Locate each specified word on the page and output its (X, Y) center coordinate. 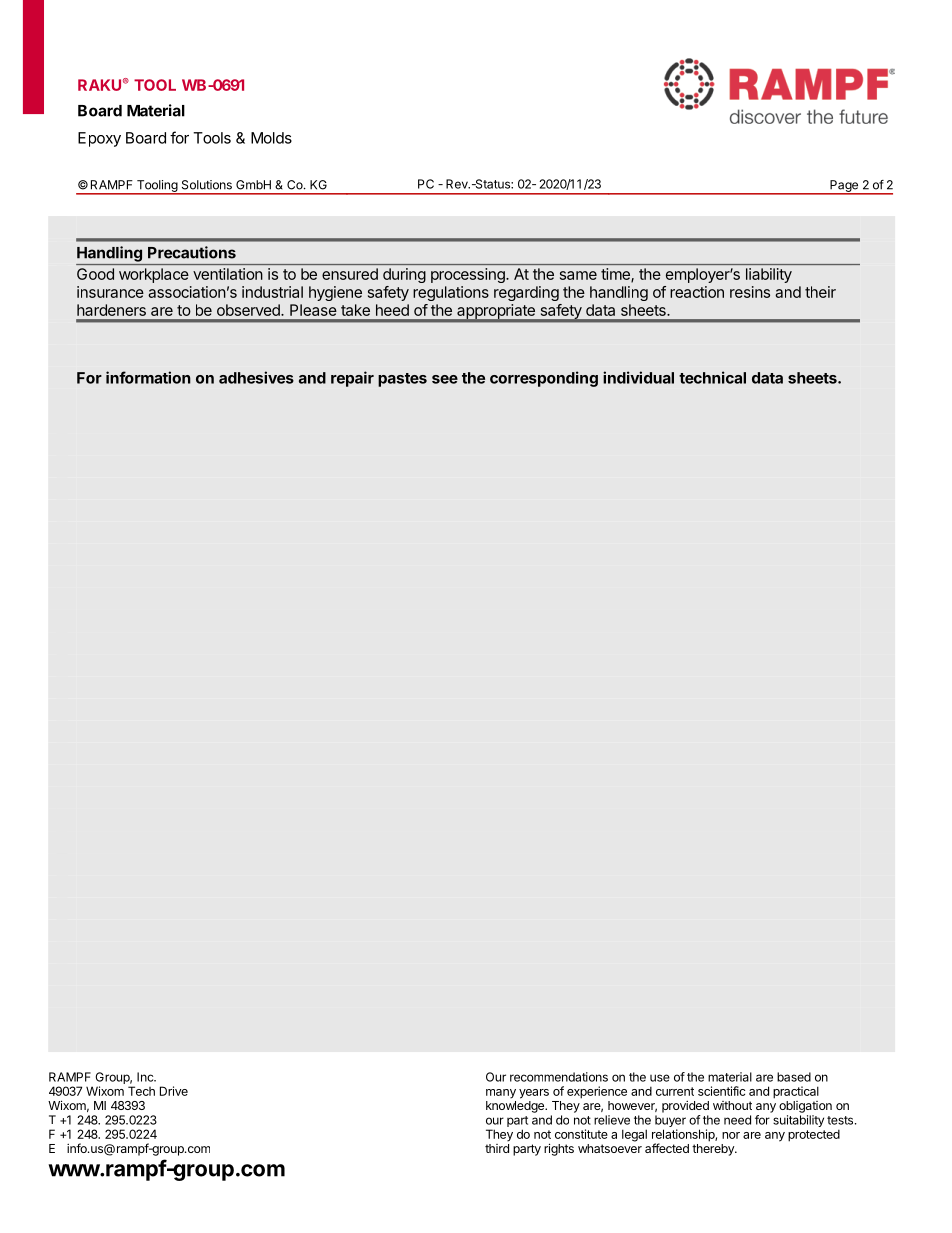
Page (844, 187)
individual (638, 377)
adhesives (256, 377)
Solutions (207, 185)
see (445, 379)
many (501, 1094)
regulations (451, 293)
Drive (174, 1091)
